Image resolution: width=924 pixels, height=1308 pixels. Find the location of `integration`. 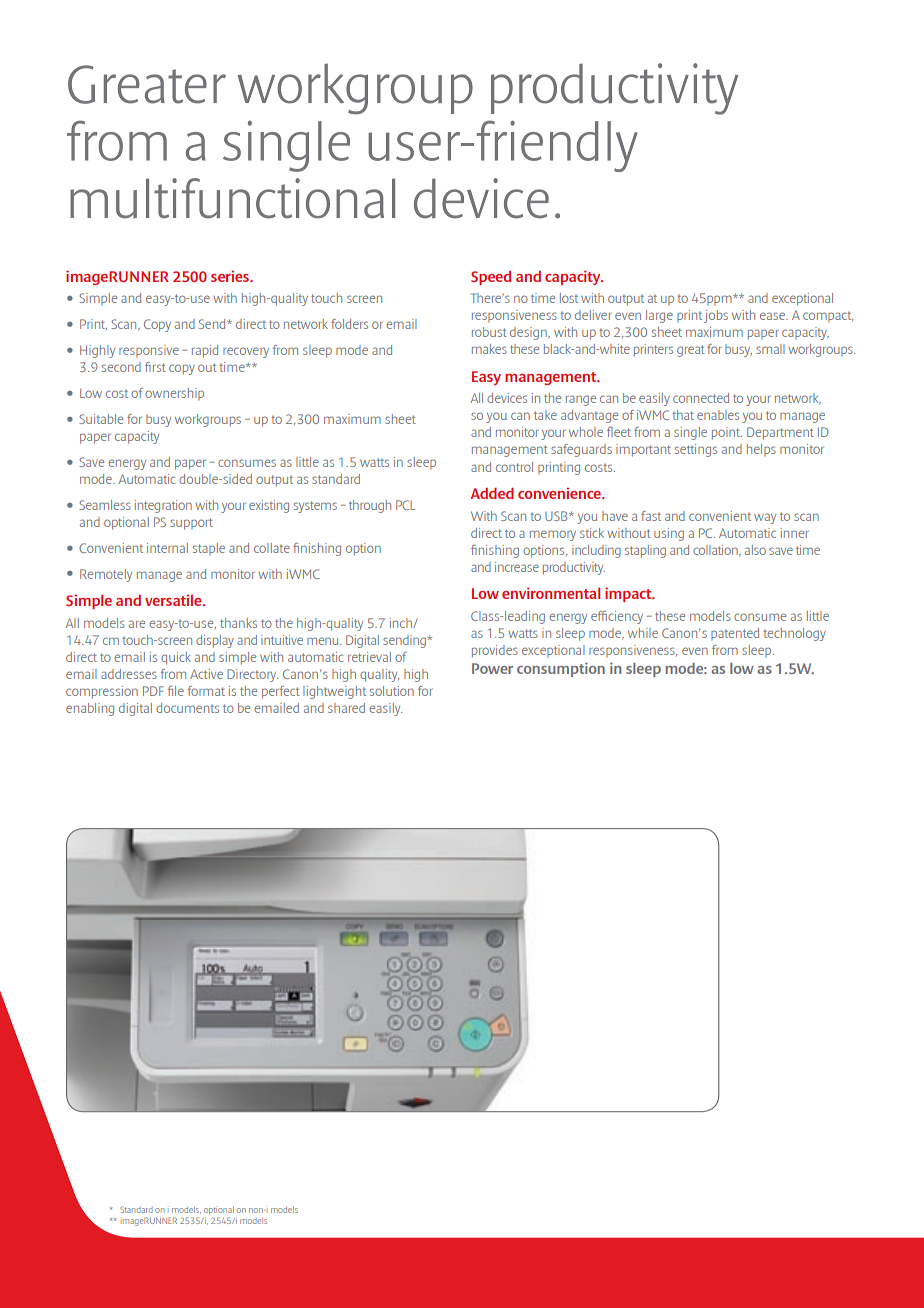

integration is located at coordinates (163, 506).
